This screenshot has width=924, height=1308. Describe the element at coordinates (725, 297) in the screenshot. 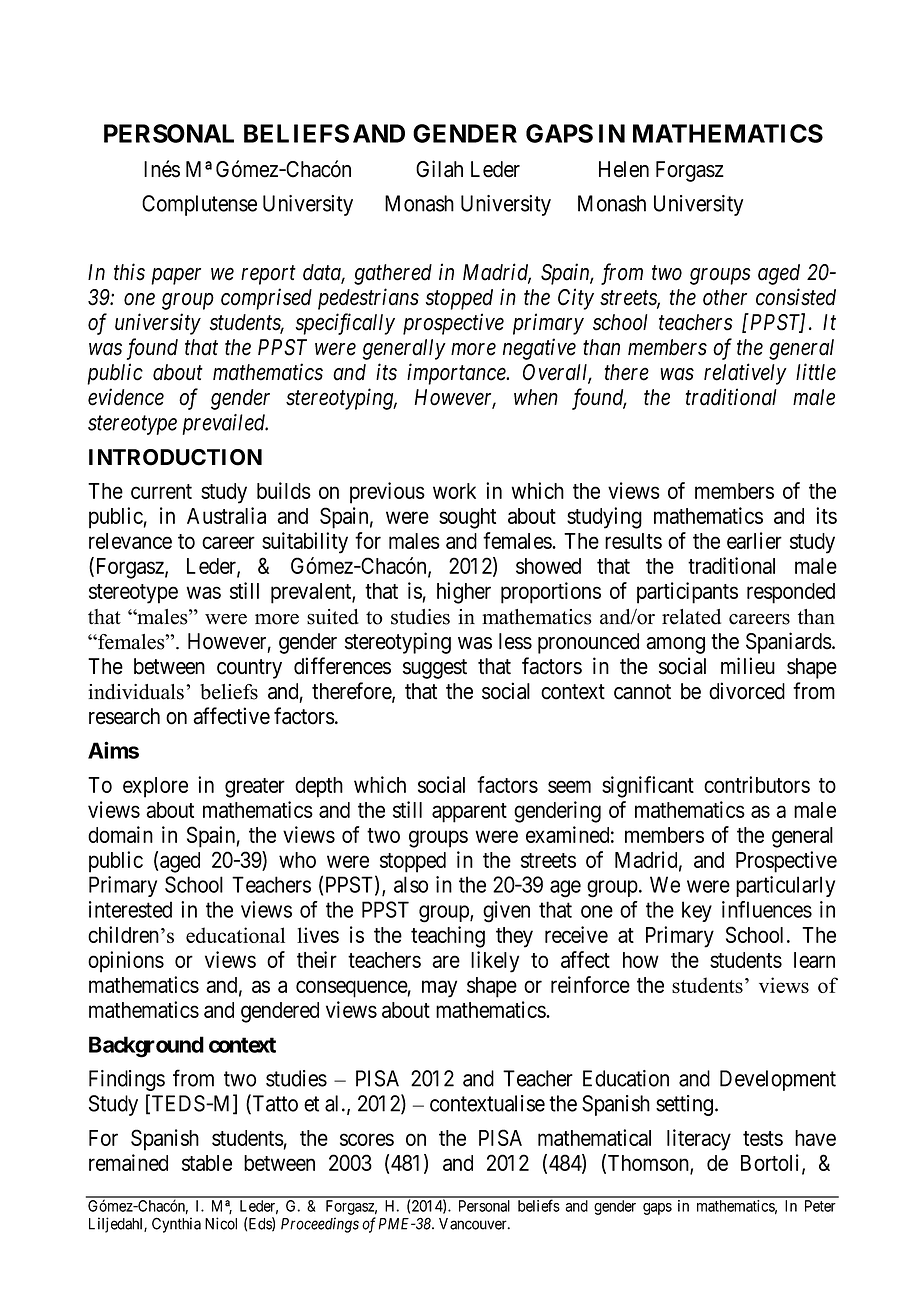

I see `other` at that location.
